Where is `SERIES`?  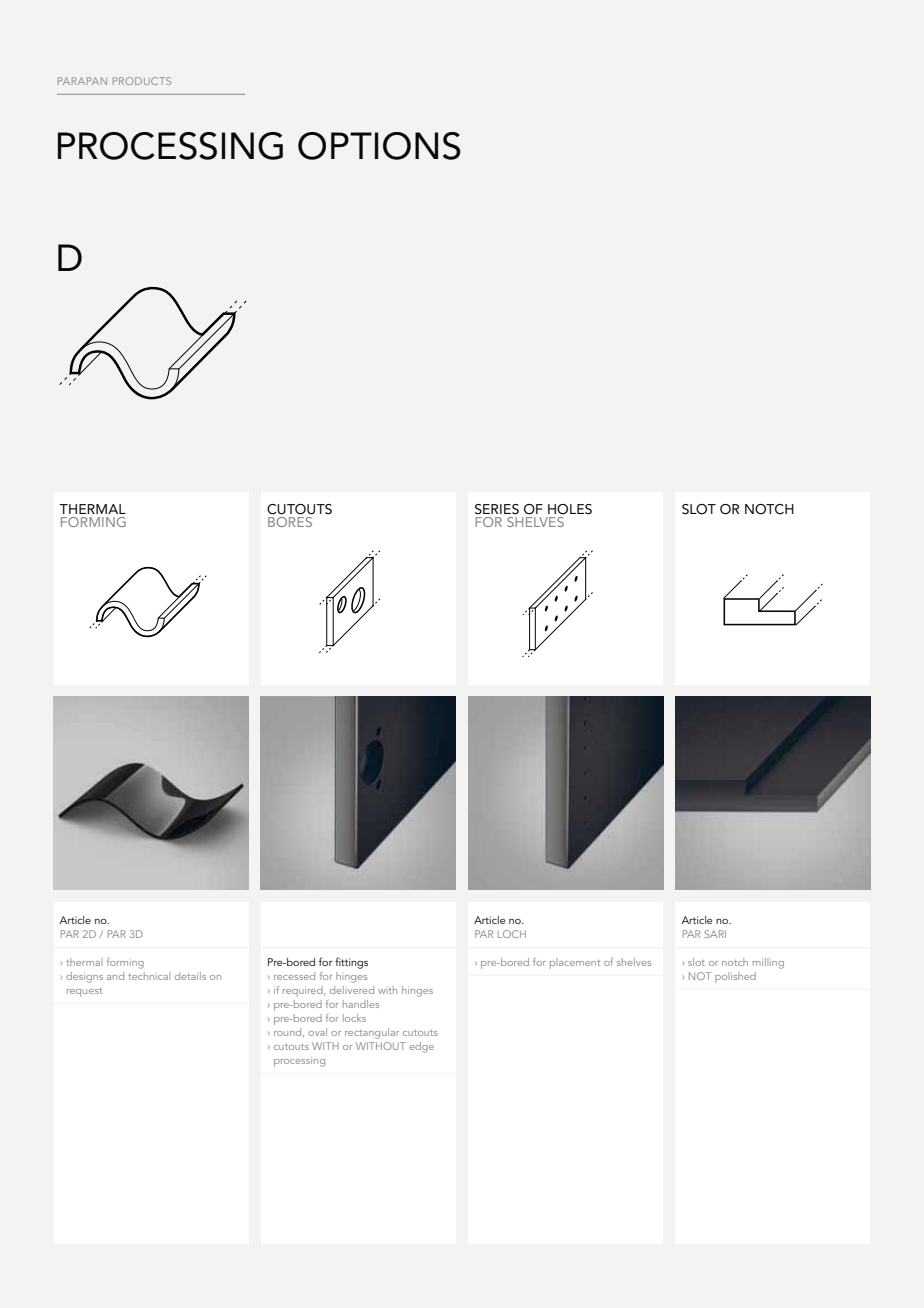 SERIES is located at coordinates (497, 509).
